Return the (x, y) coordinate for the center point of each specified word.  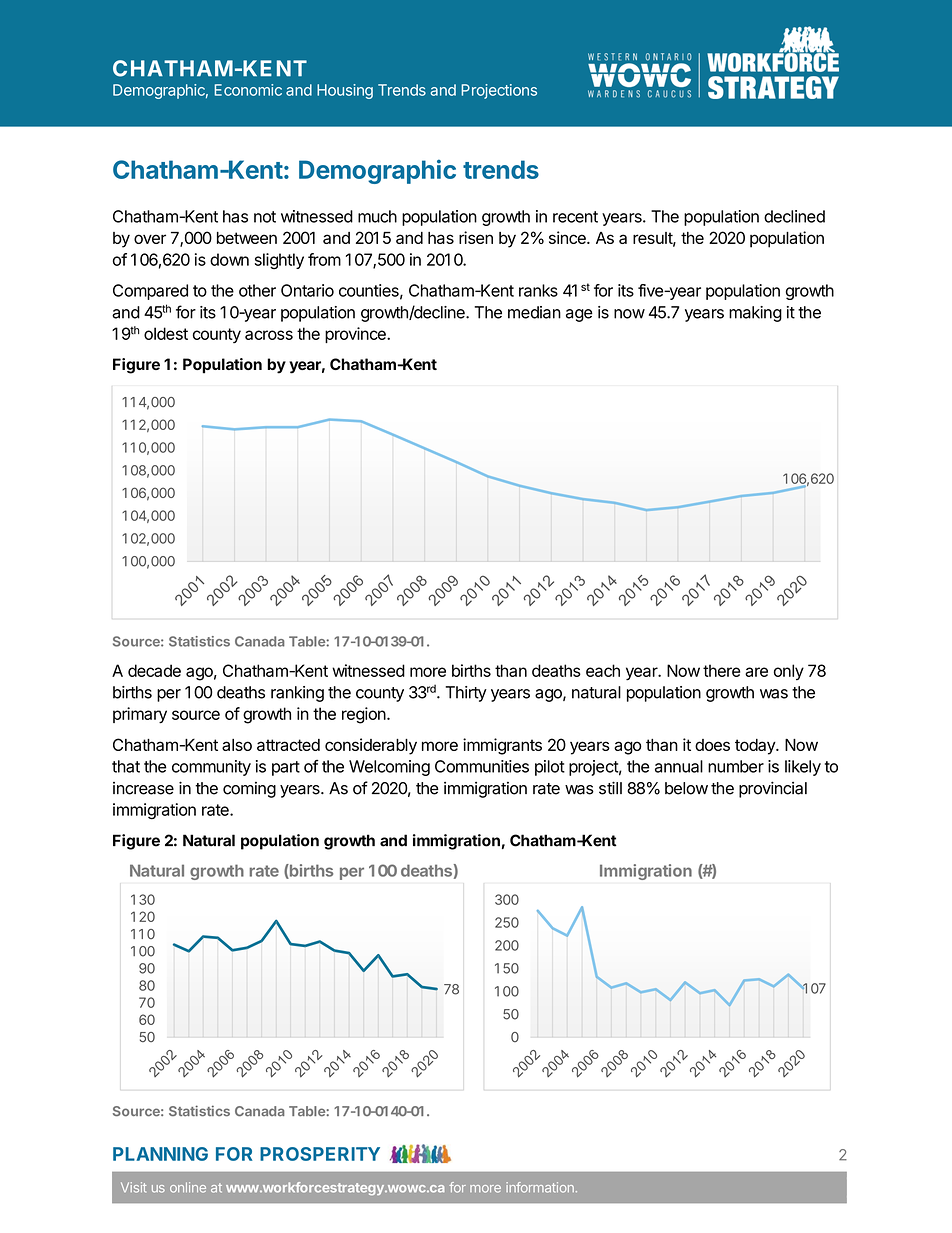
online (188, 1187)
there (721, 670)
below (686, 788)
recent (575, 217)
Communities (482, 766)
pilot (550, 768)
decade (154, 670)
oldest (166, 333)
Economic (248, 90)
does (712, 745)
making (755, 314)
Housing (345, 91)
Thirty (466, 694)
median (534, 312)
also (237, 745)
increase (143, 788)
